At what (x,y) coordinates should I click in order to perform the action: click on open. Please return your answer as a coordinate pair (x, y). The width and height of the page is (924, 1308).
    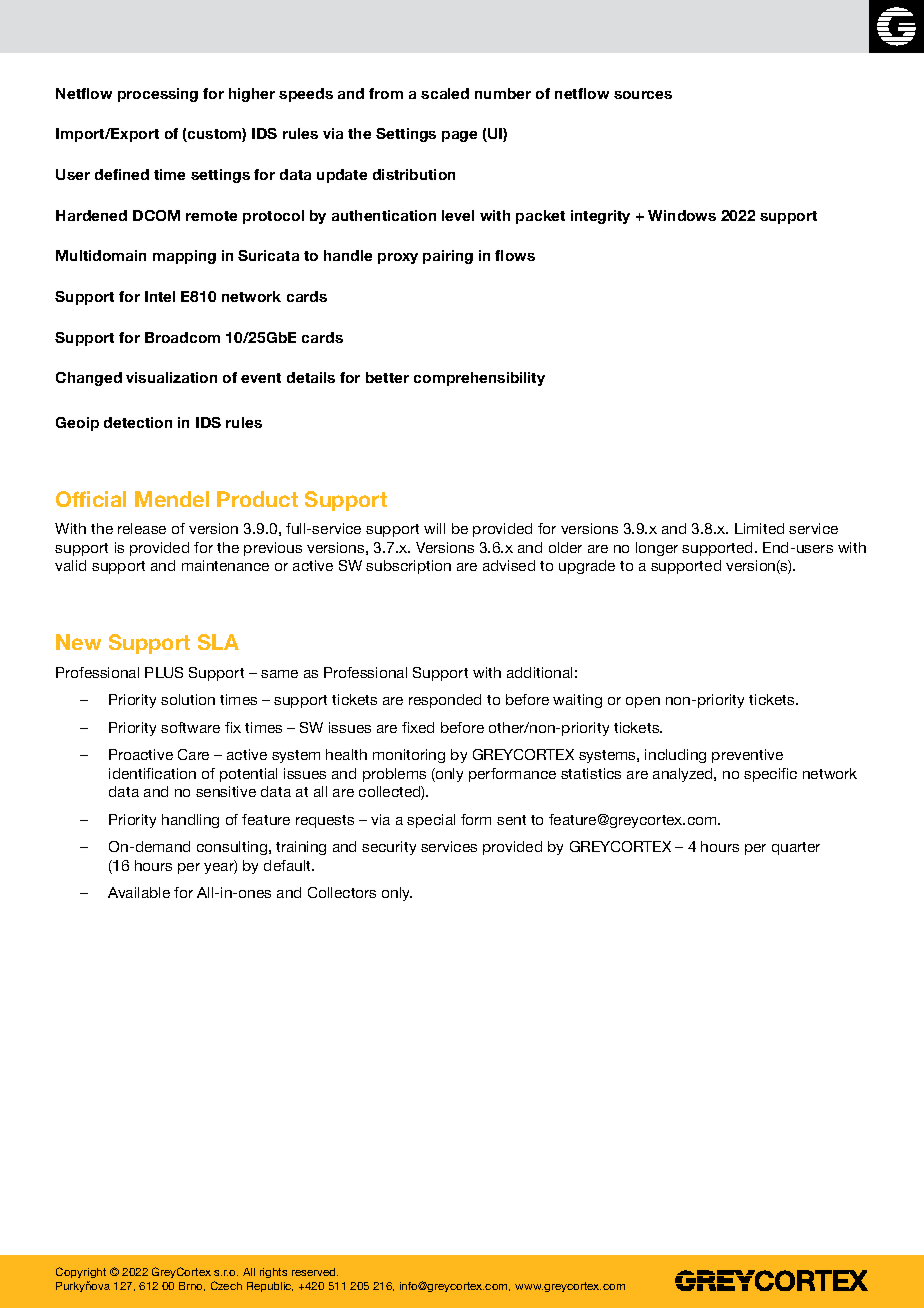
    Looking at the image, I should click on (643, 702).
